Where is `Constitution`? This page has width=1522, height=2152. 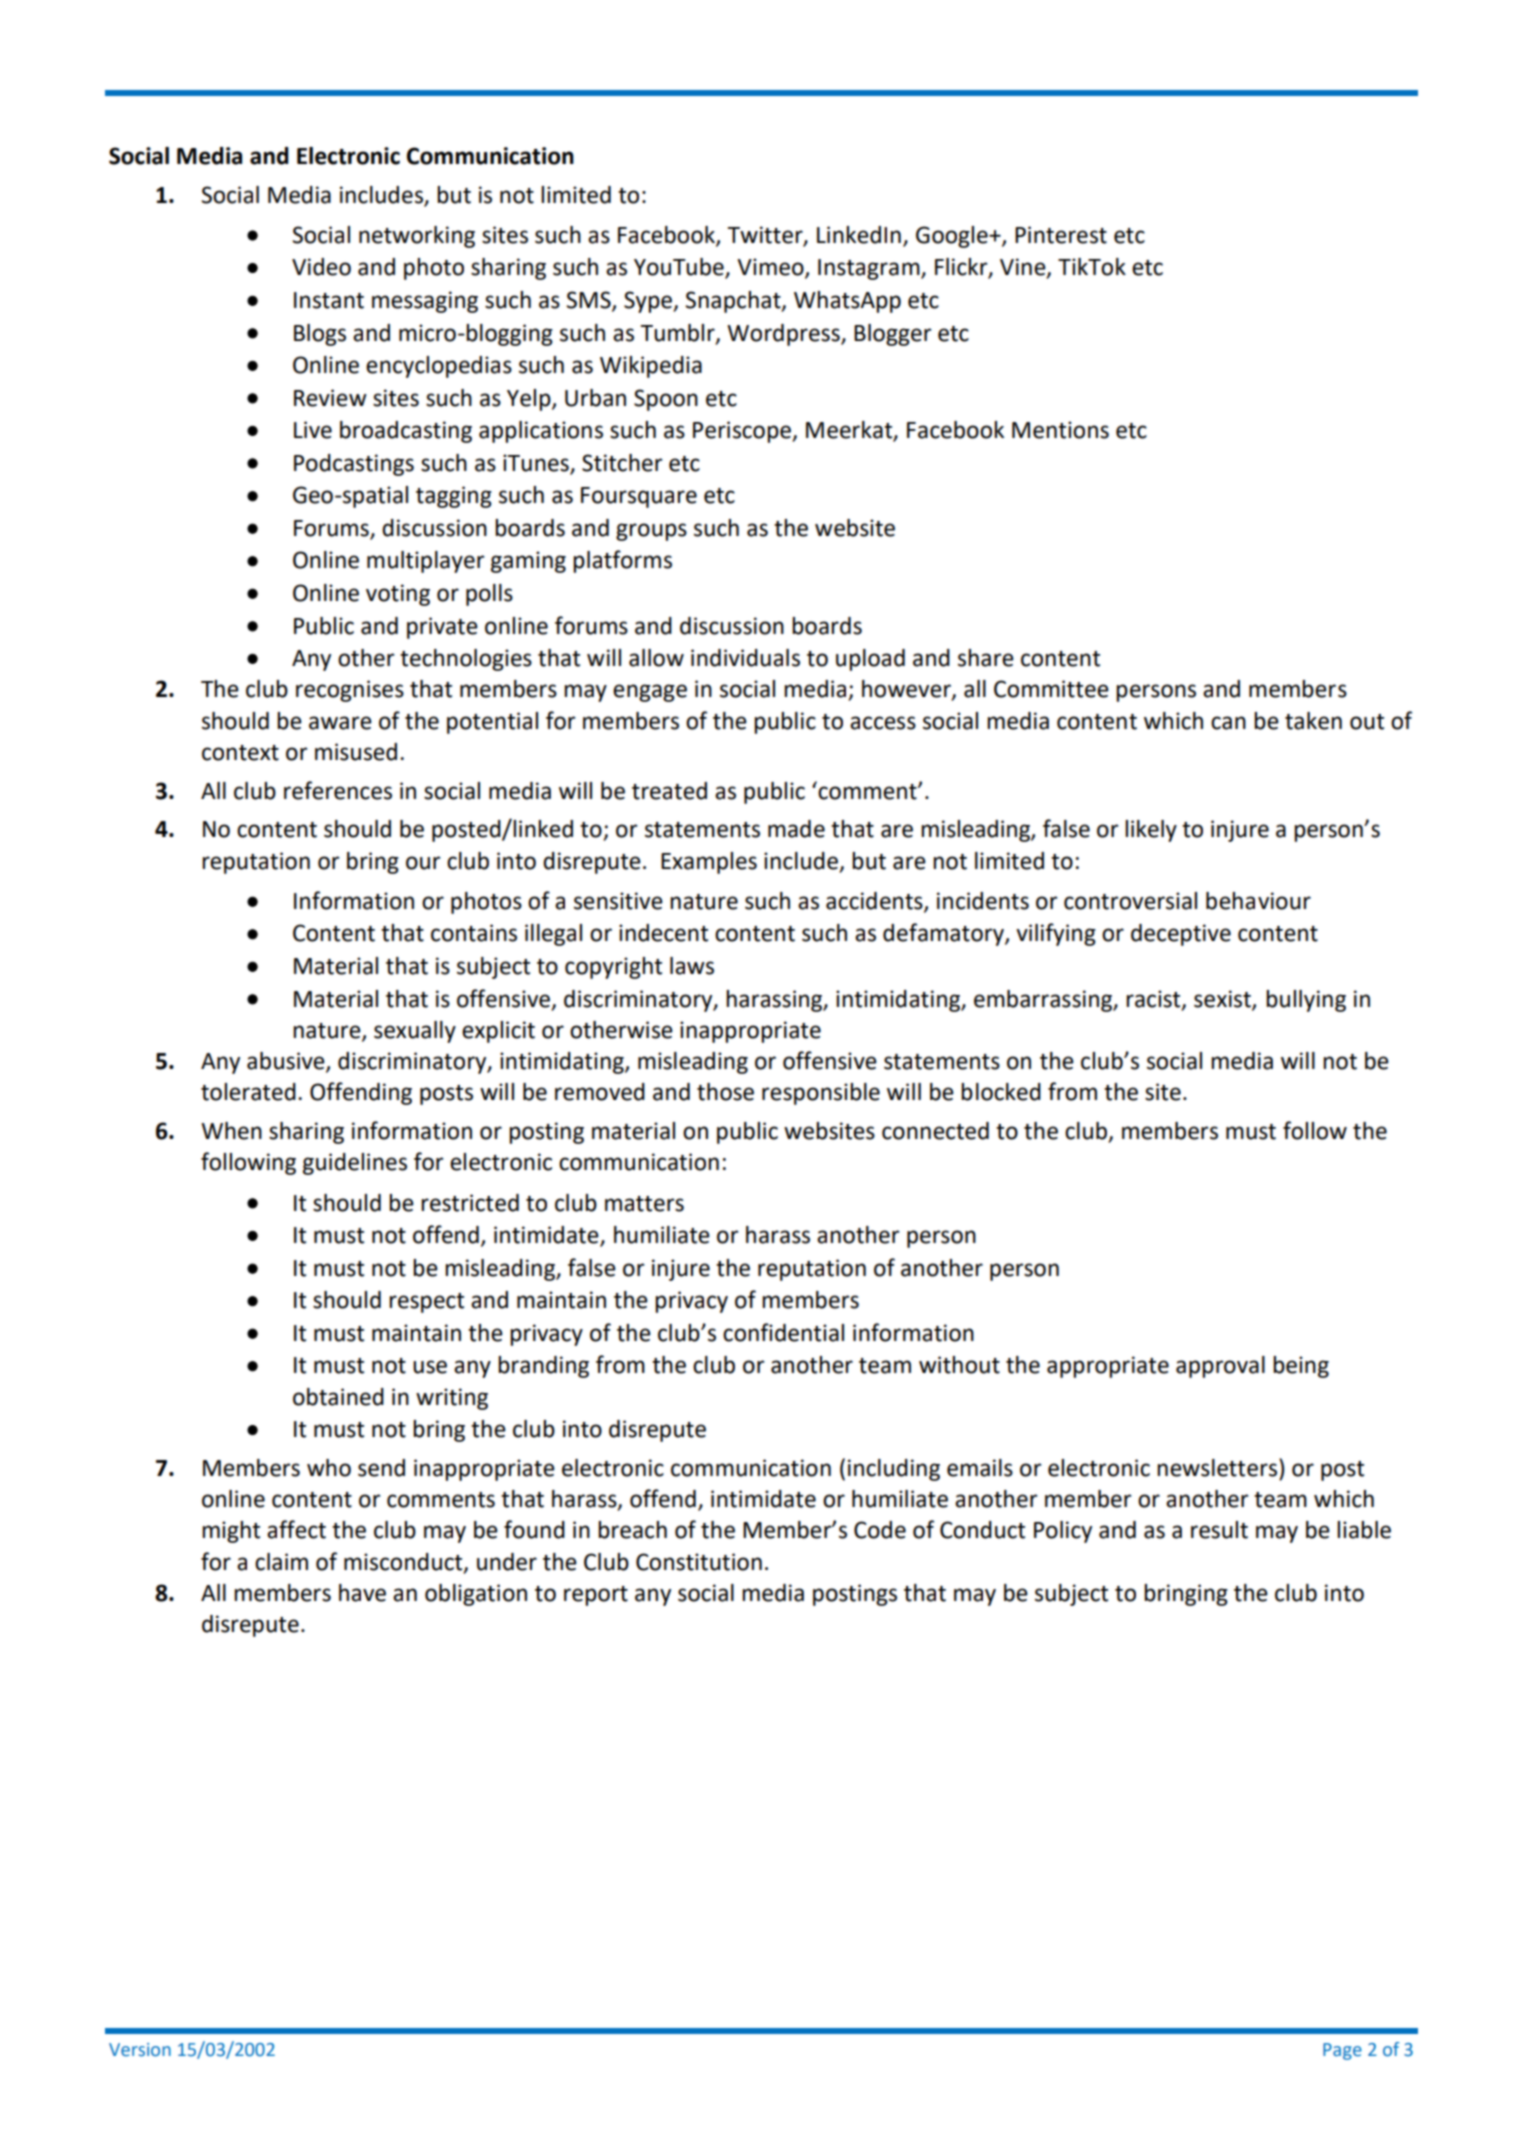
Constitution is located at coordinates (699, 1562).
